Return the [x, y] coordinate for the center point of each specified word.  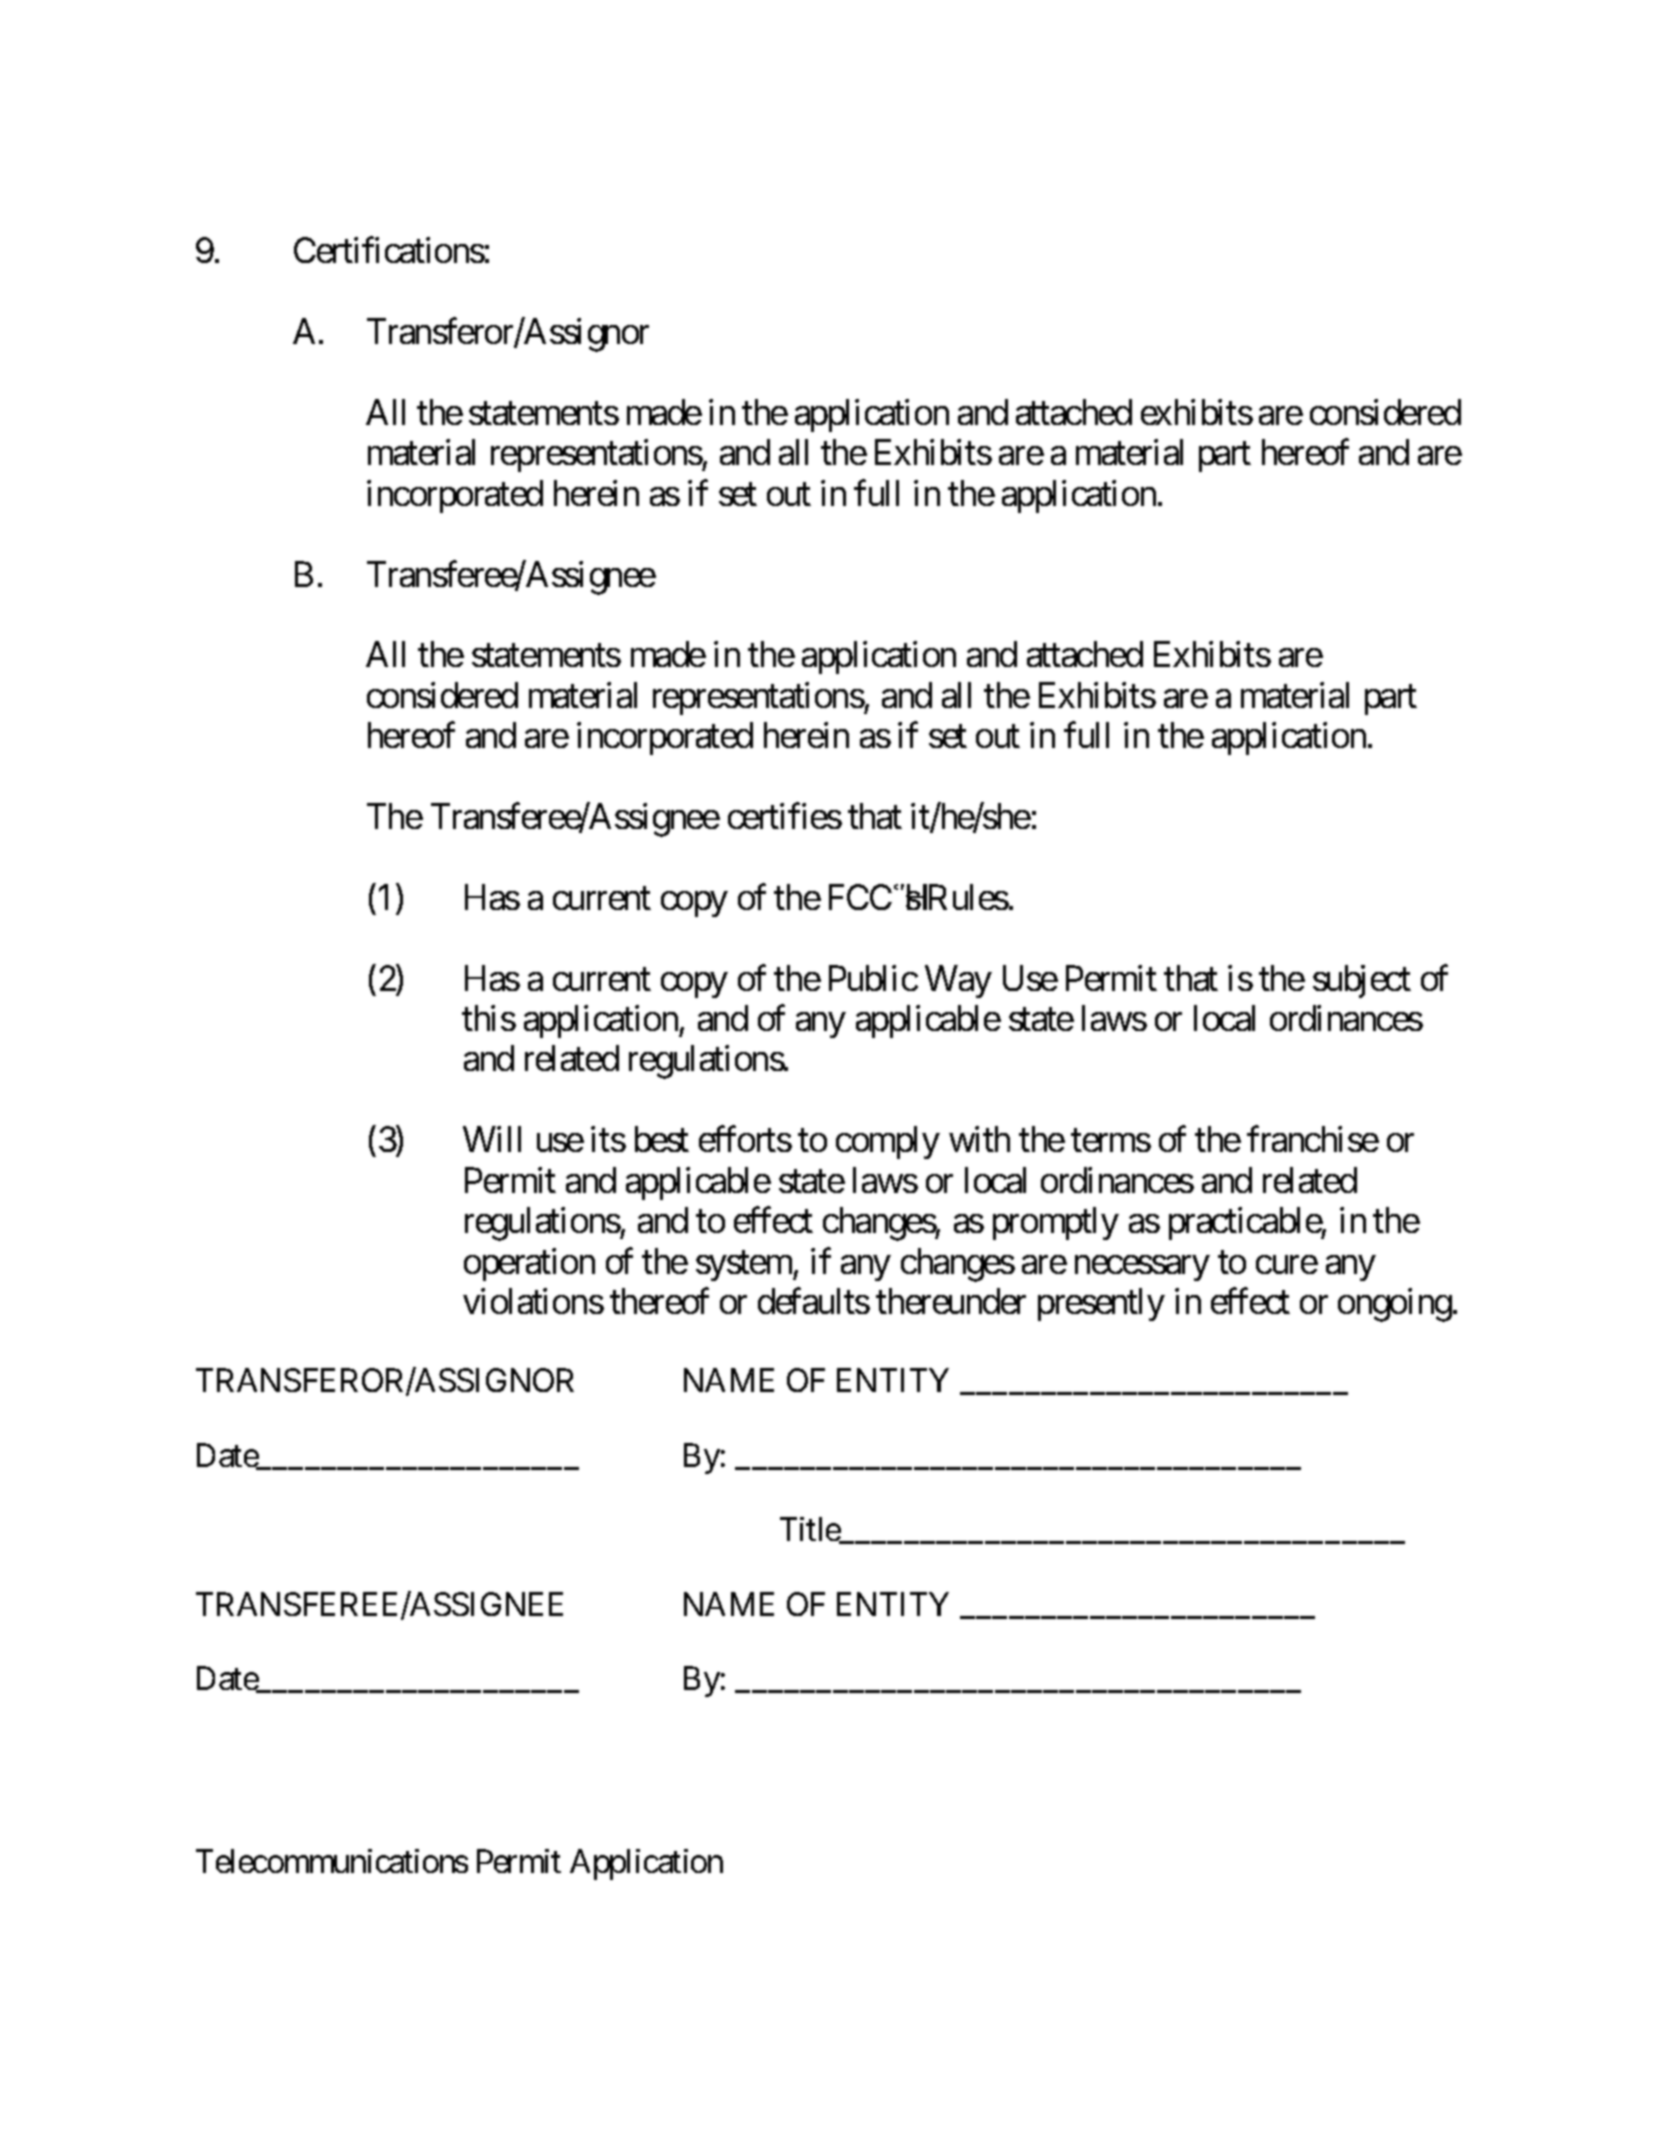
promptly [1056, 1223]
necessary [1142, 1268]
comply [888, 1142]
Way [958, 982]
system [745, 1266]
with [979, 1139]
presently [1101, 1304]
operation [529, 1264]
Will [492, 1139]
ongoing [1395, 1305]
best [662, 1139]
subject [1362, 981]
